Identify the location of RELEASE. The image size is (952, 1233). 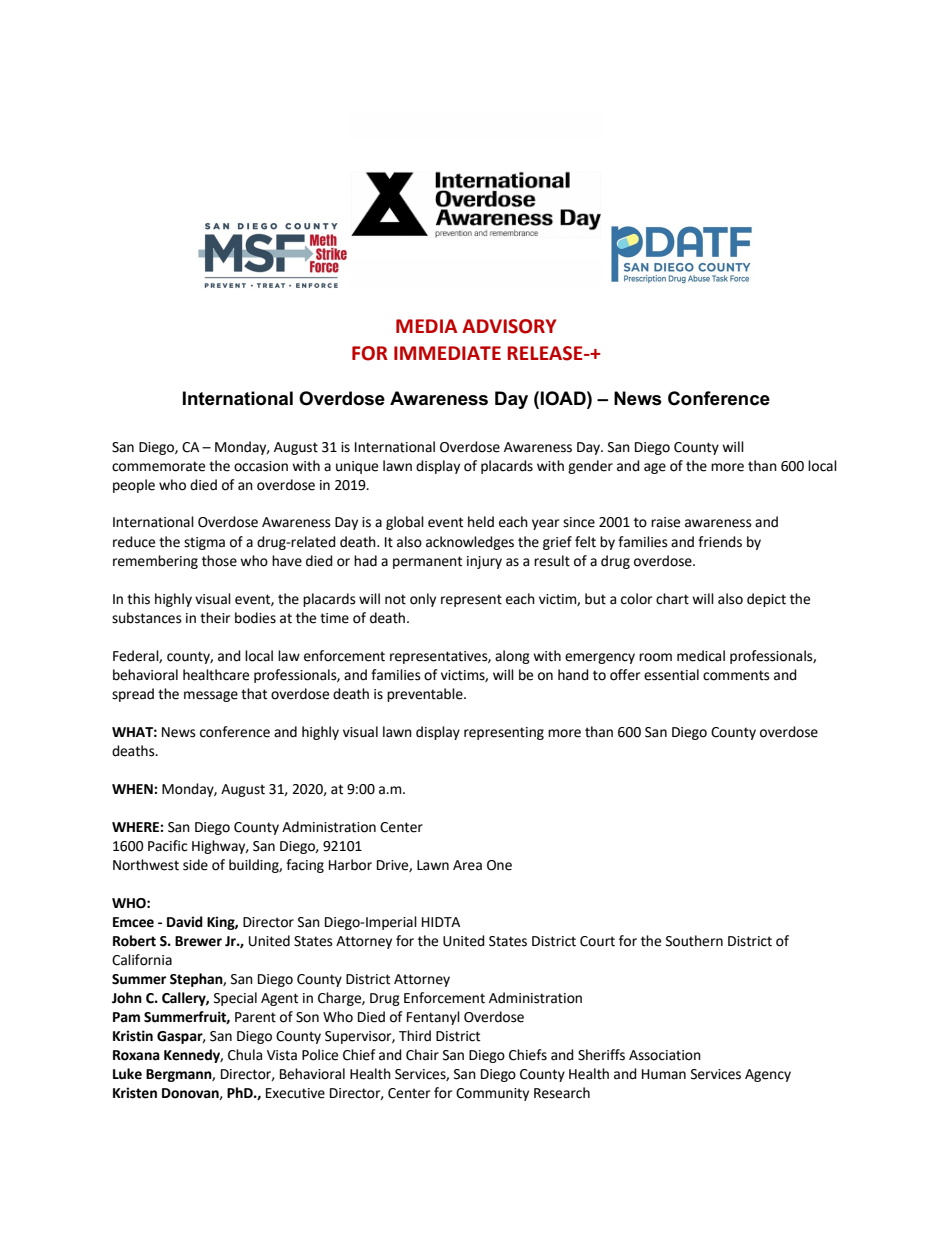
(546, 353).
